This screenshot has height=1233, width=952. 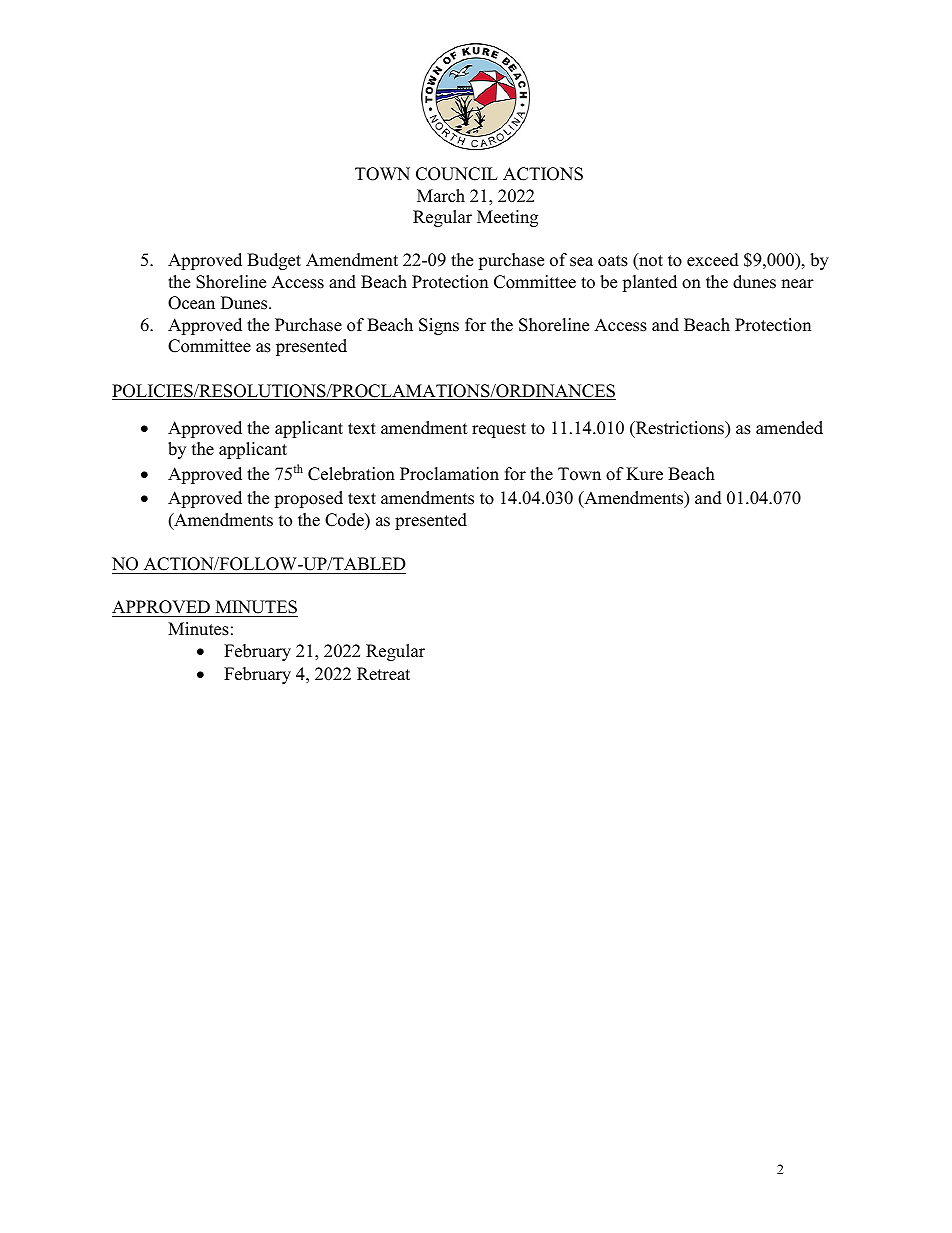 I want to click on request, so click(x=499, y=430).
